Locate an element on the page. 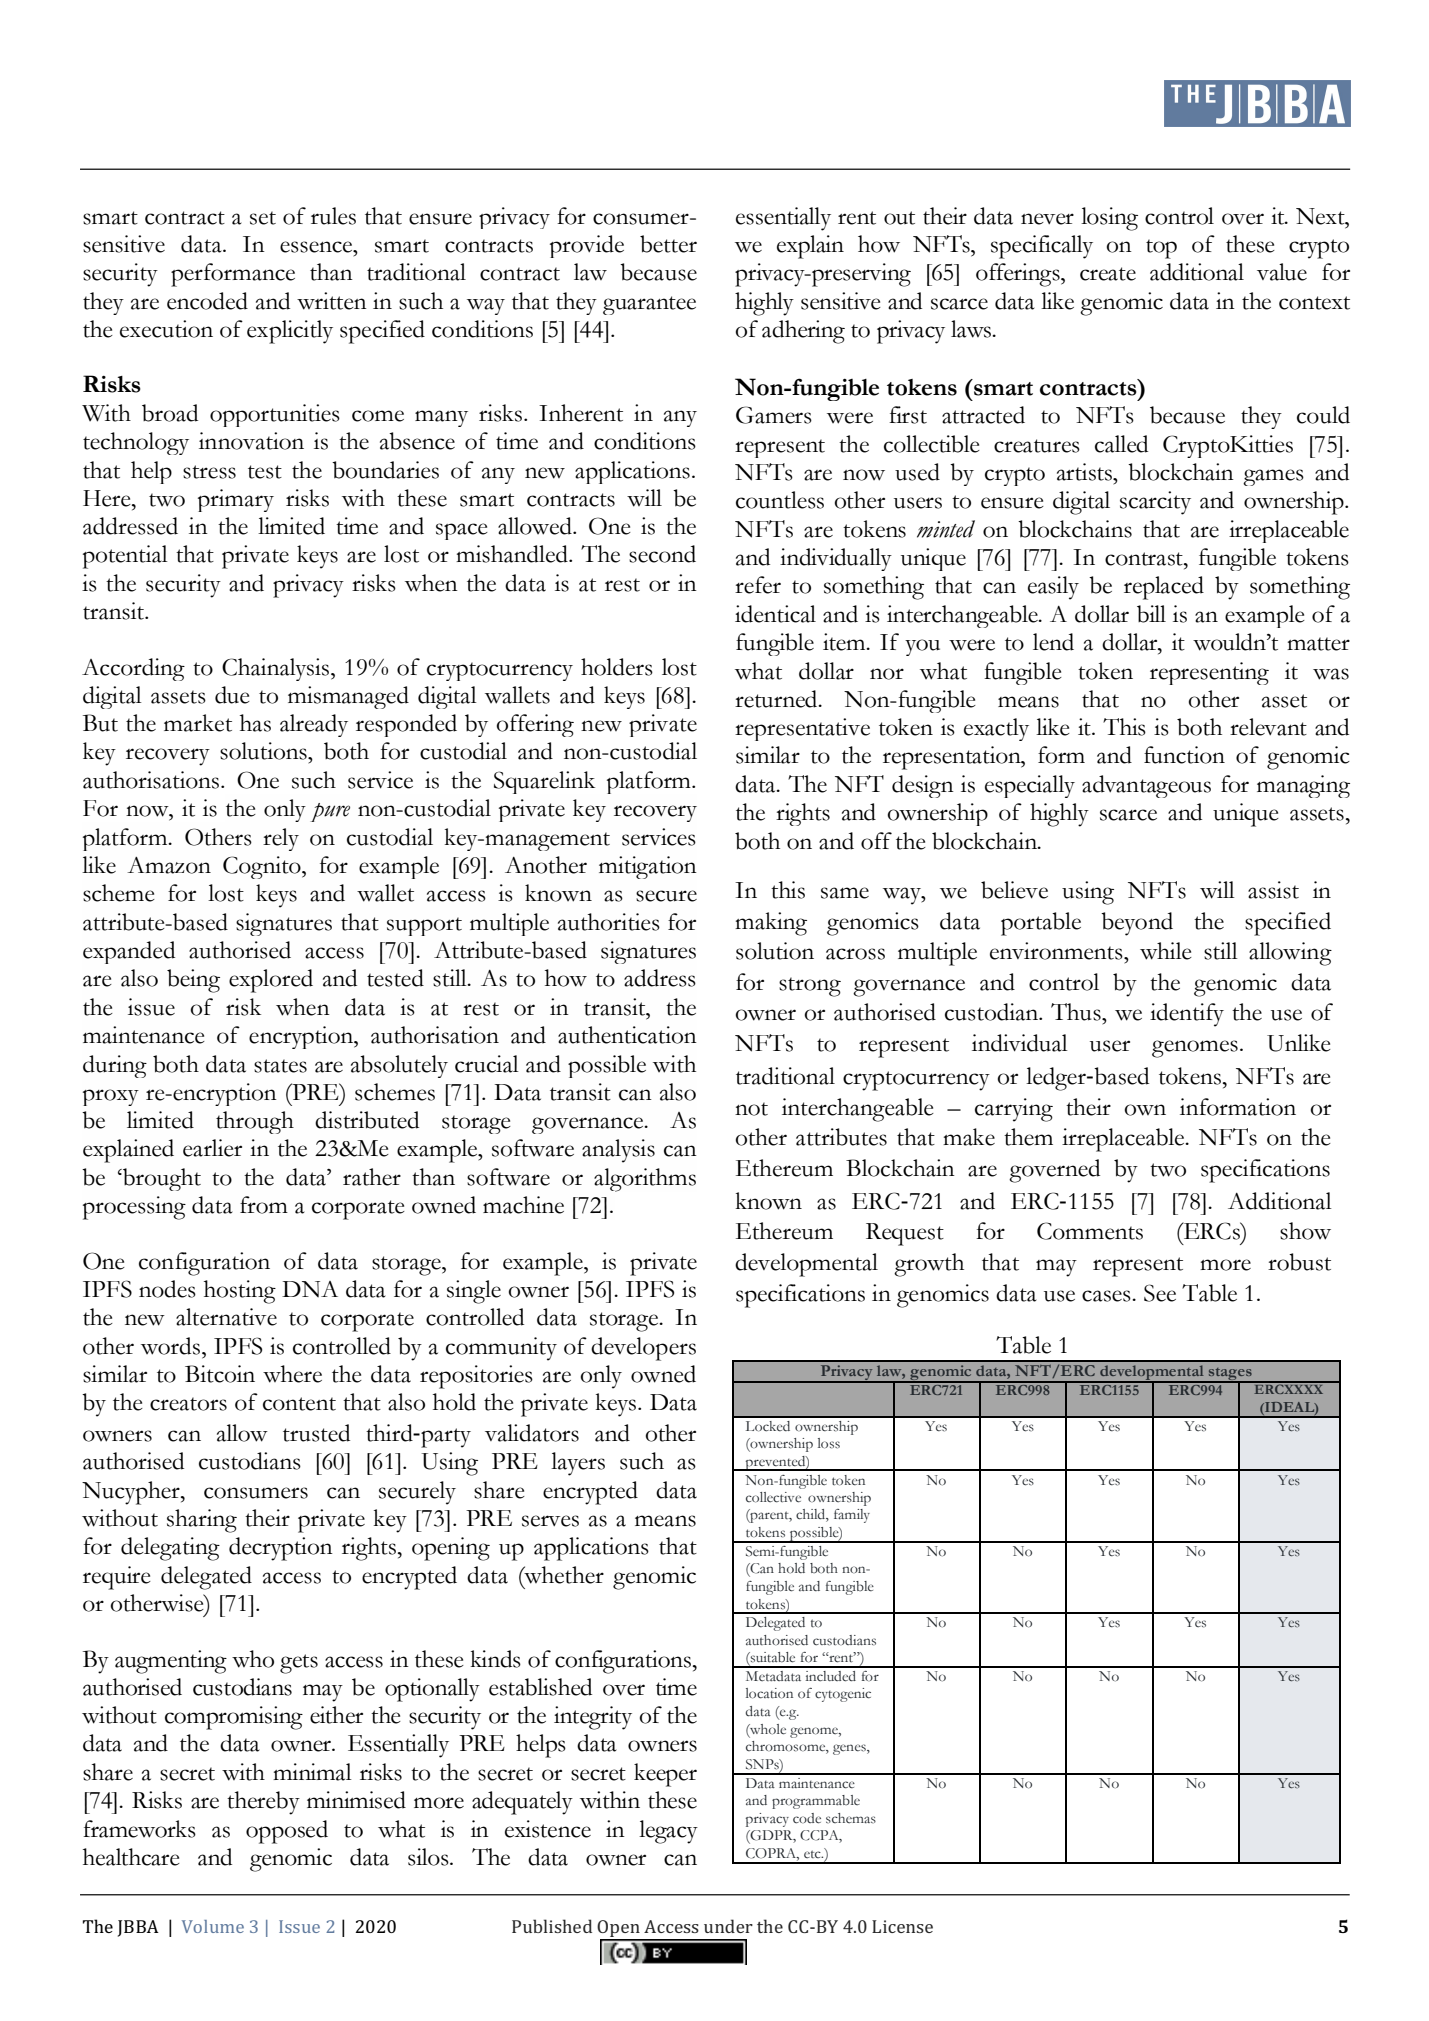 This image has width=1429, height=2021. bill is located at coordinates (1151, 614).
